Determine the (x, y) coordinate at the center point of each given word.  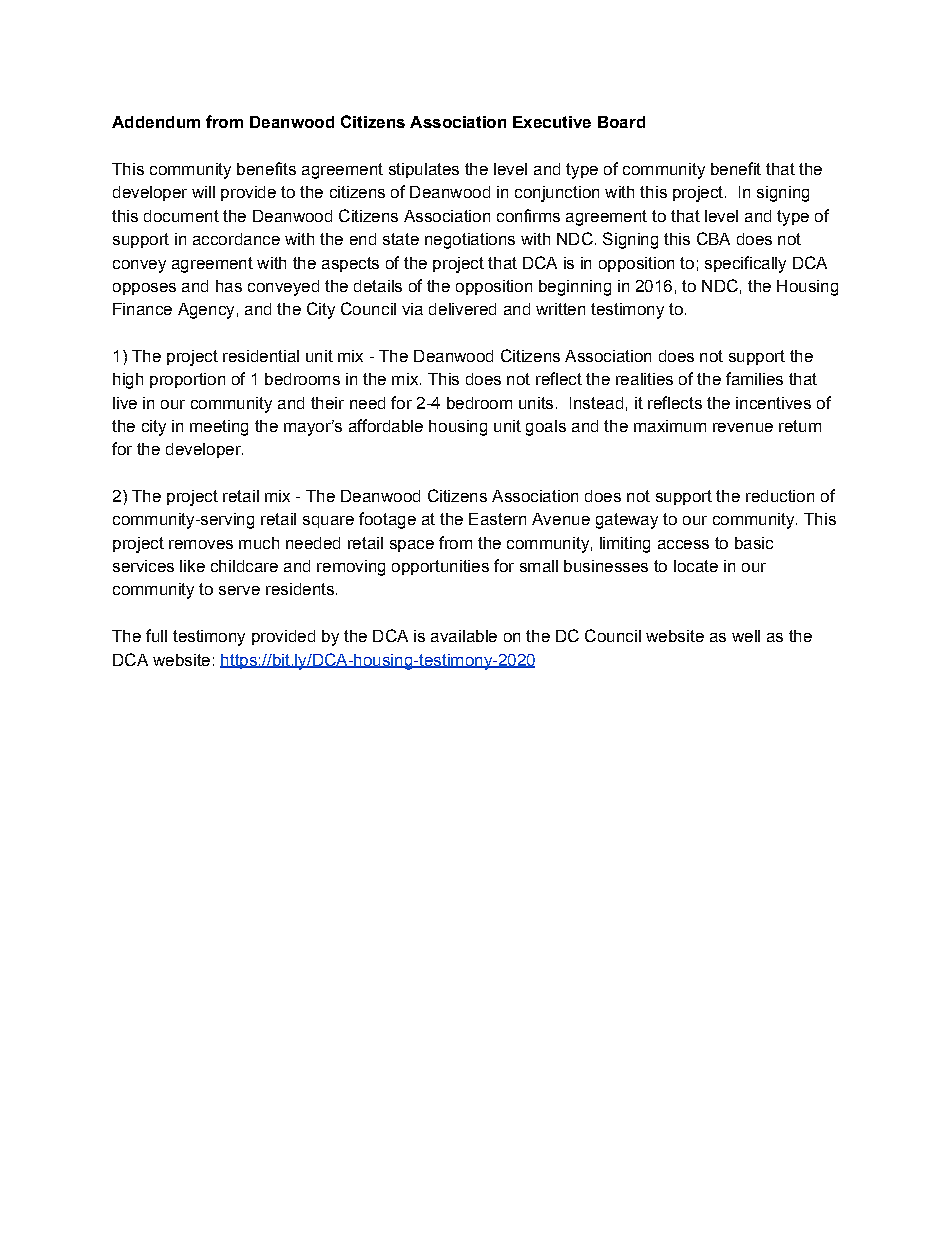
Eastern (497, 519)
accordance (236, 239)
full (156, 635)
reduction (780, 496)
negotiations (470, 241)
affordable (386, 425)
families (754, 378)
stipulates (424, 170)
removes (201, 544)
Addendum (156, 122)
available (464, 636)
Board (621, 122)
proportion (187, 380)
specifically (745, 264)
